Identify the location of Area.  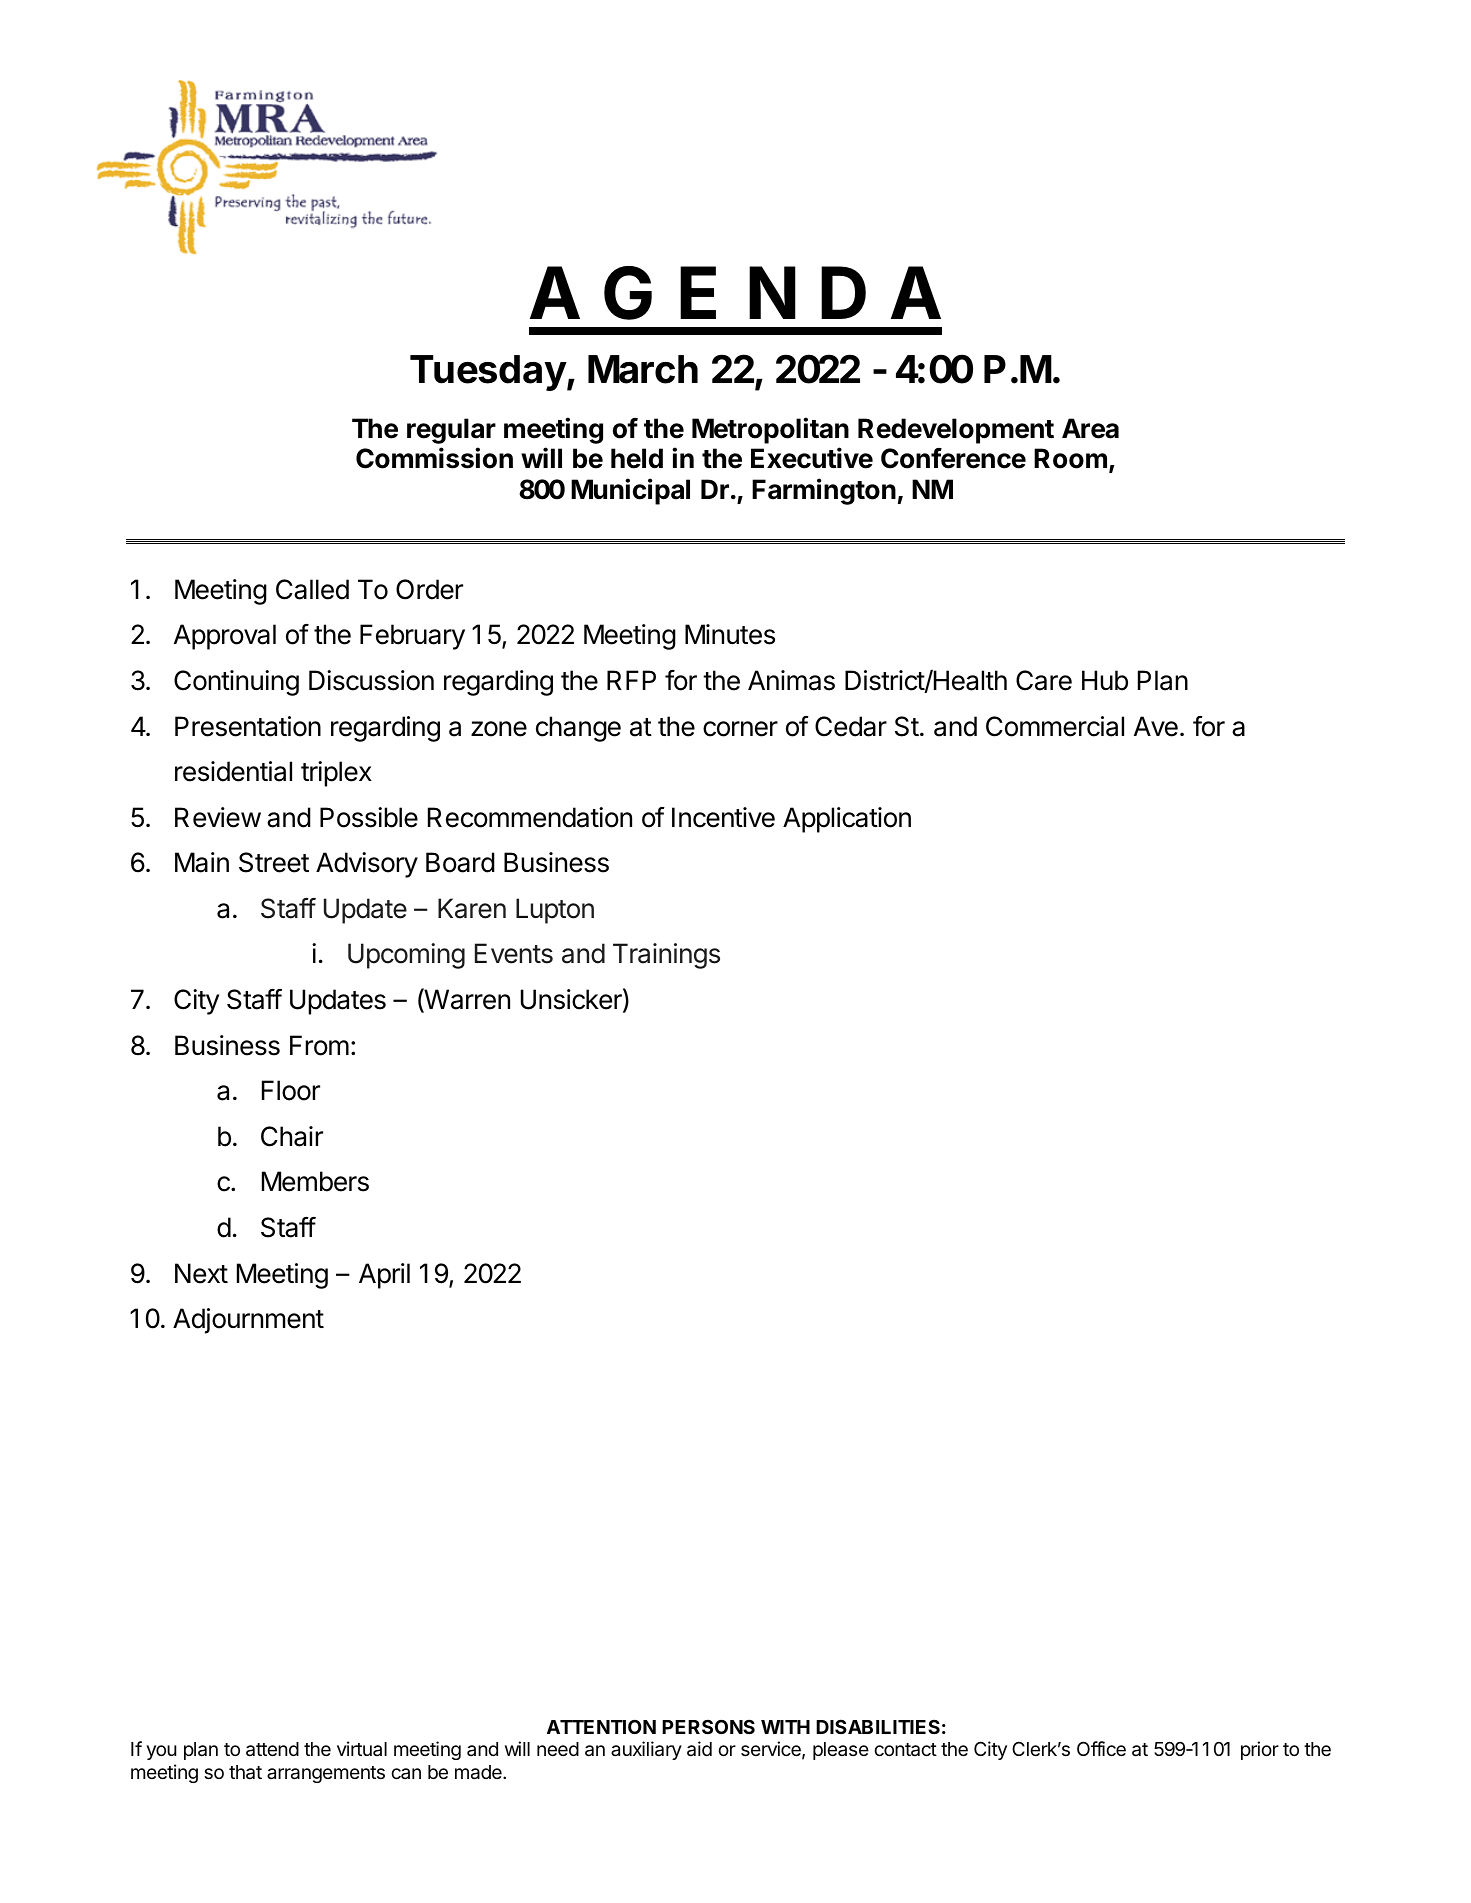
(1090, 428).
